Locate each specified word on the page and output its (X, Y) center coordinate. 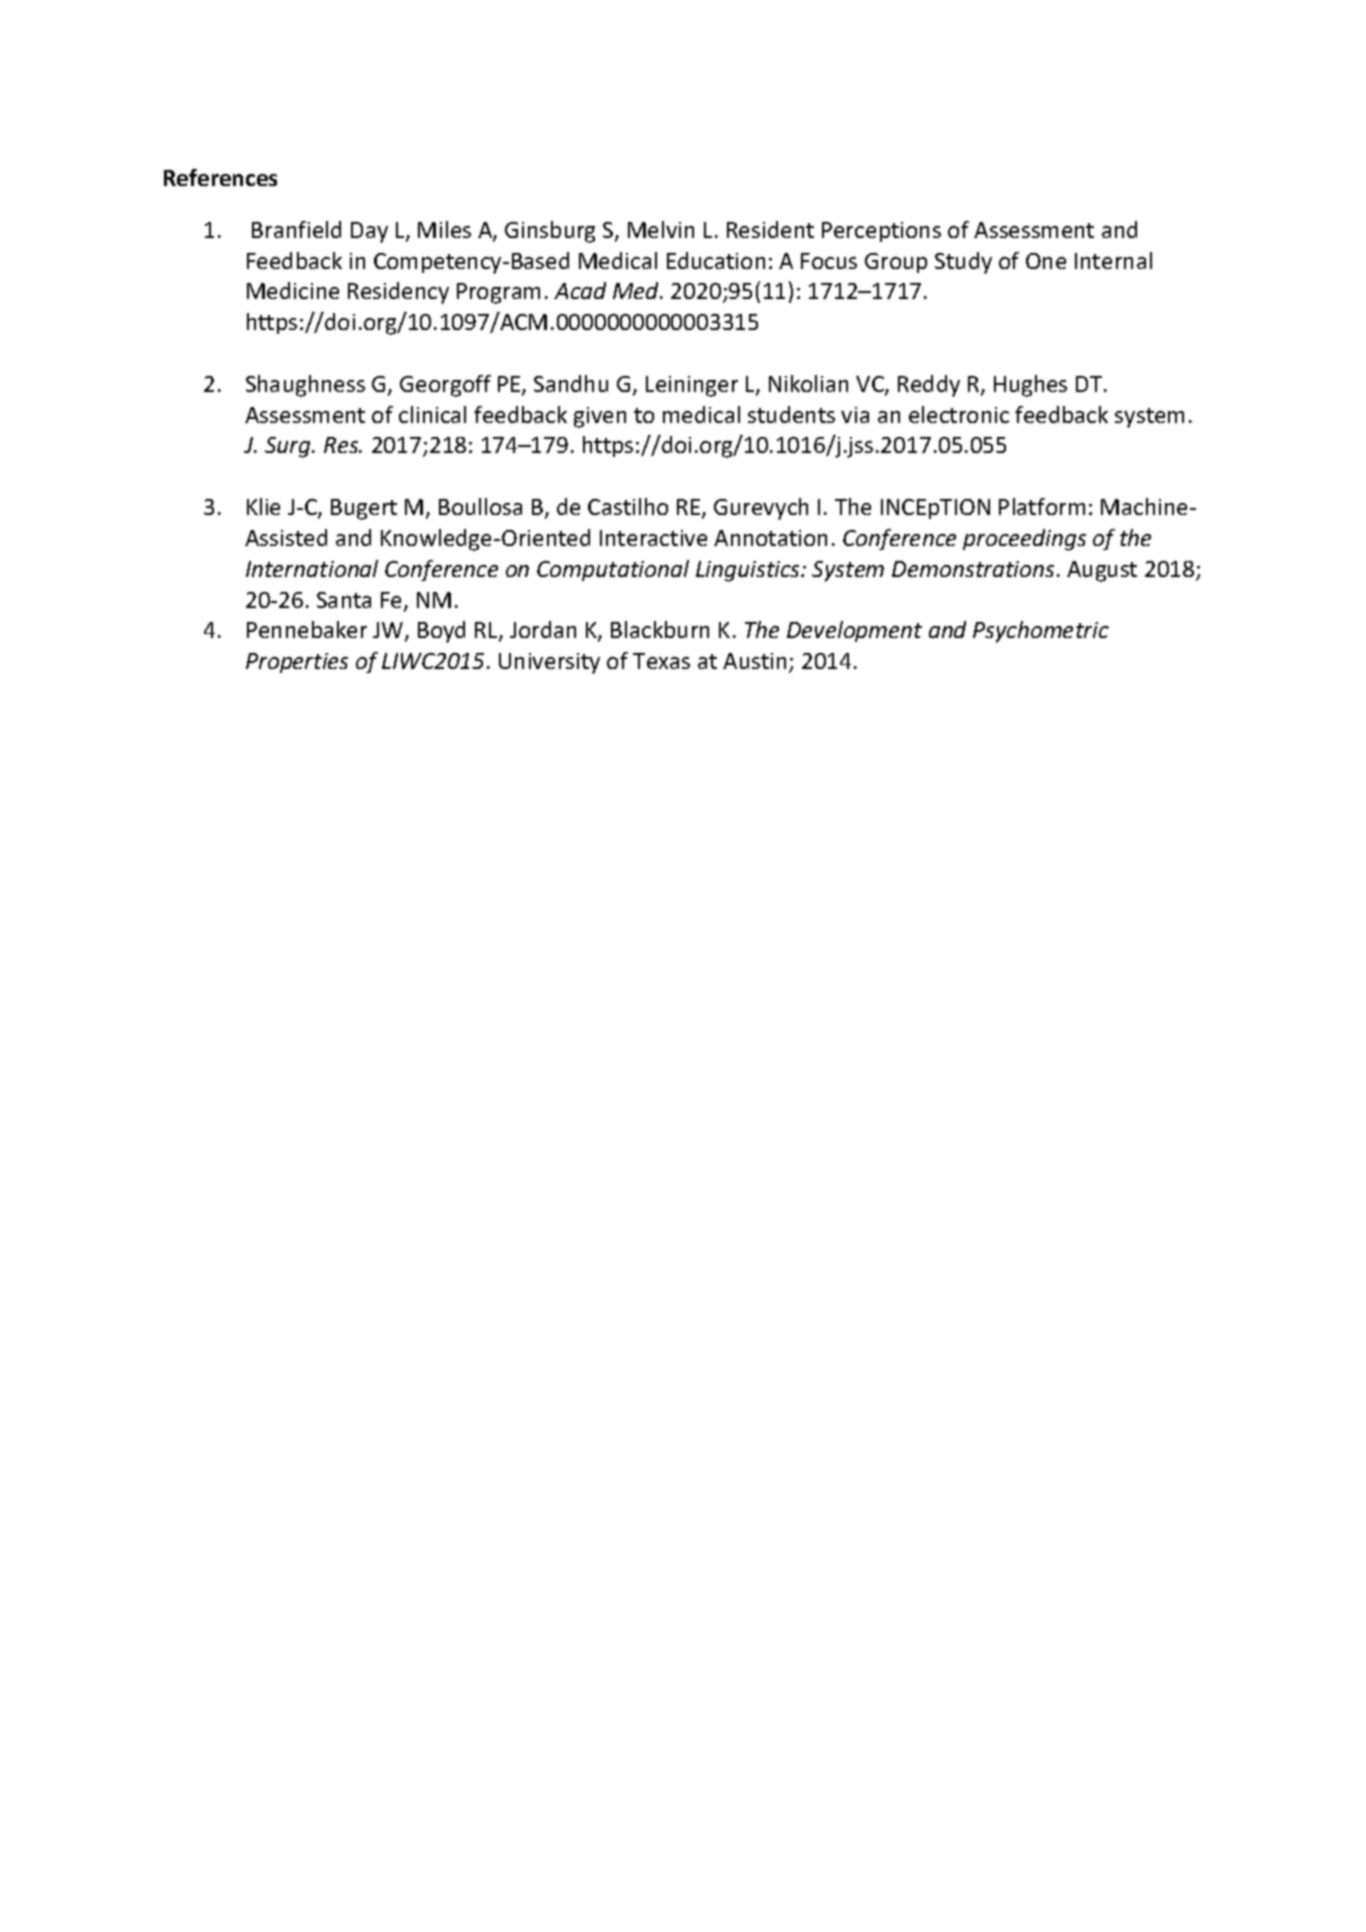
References (220, 177)
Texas (661, 661)
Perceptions (881, 232)
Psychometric (1041, 632)
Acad (580, 290)
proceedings (1024, 540)
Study (963, 263)
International (312, 568)
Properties (297, 663)
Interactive (653, 538)
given (600, 417)
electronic (959, 414)
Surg (289, 447)
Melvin (661, 229)
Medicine (293, 290)
